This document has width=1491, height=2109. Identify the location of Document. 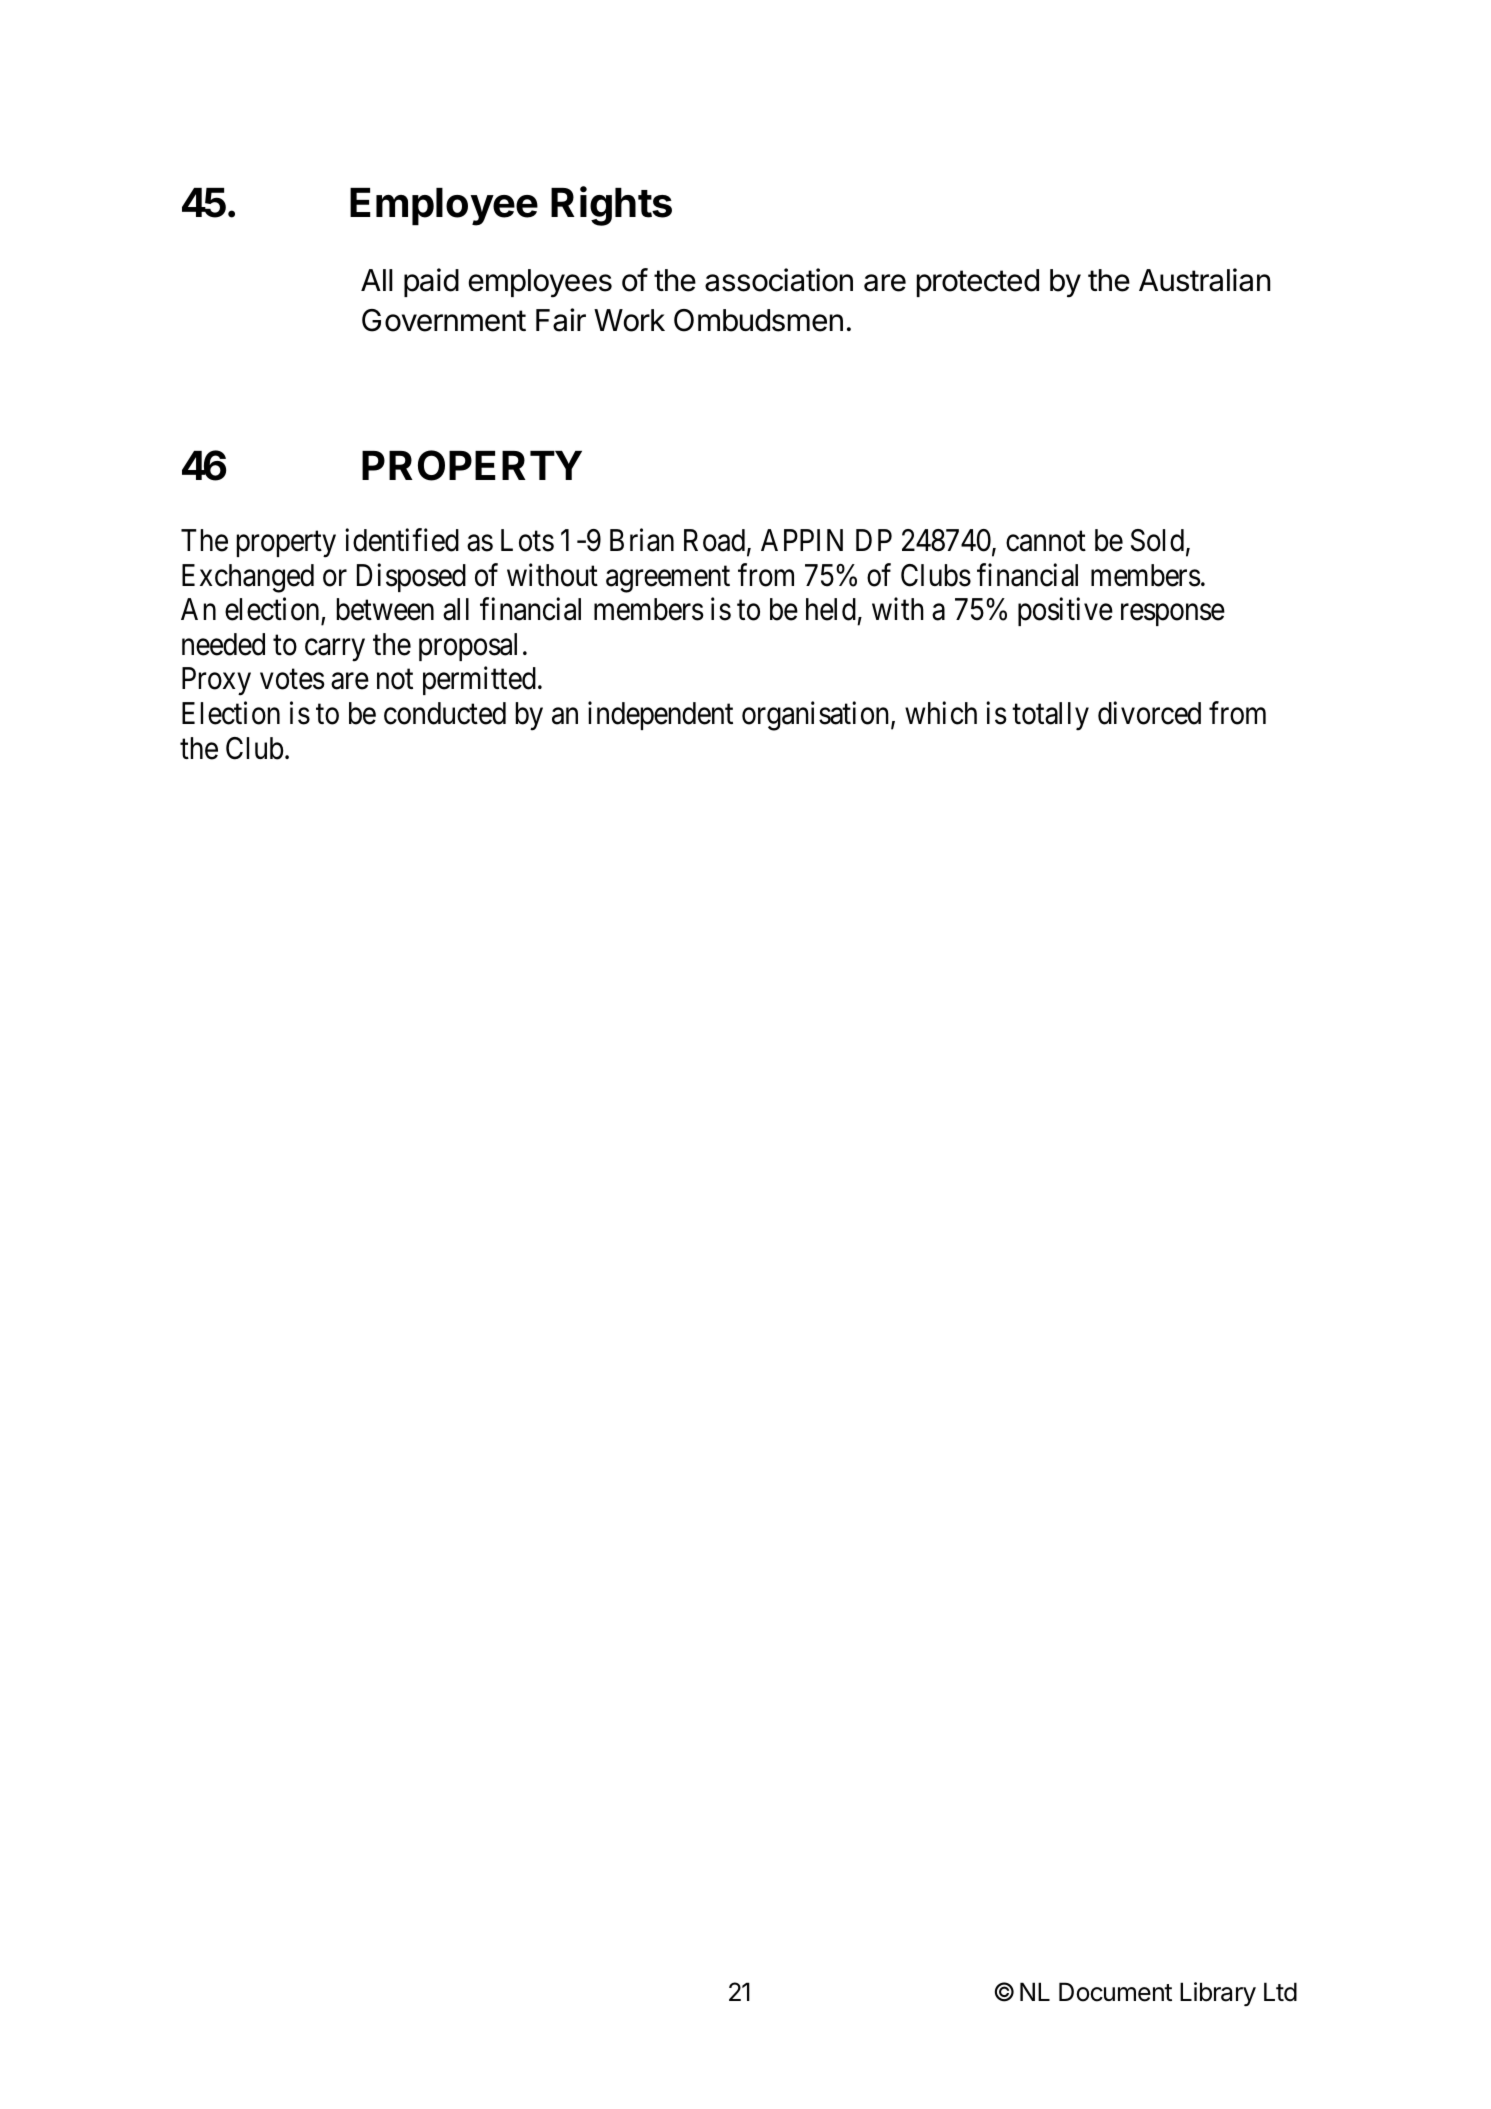
(1115, 1992).
